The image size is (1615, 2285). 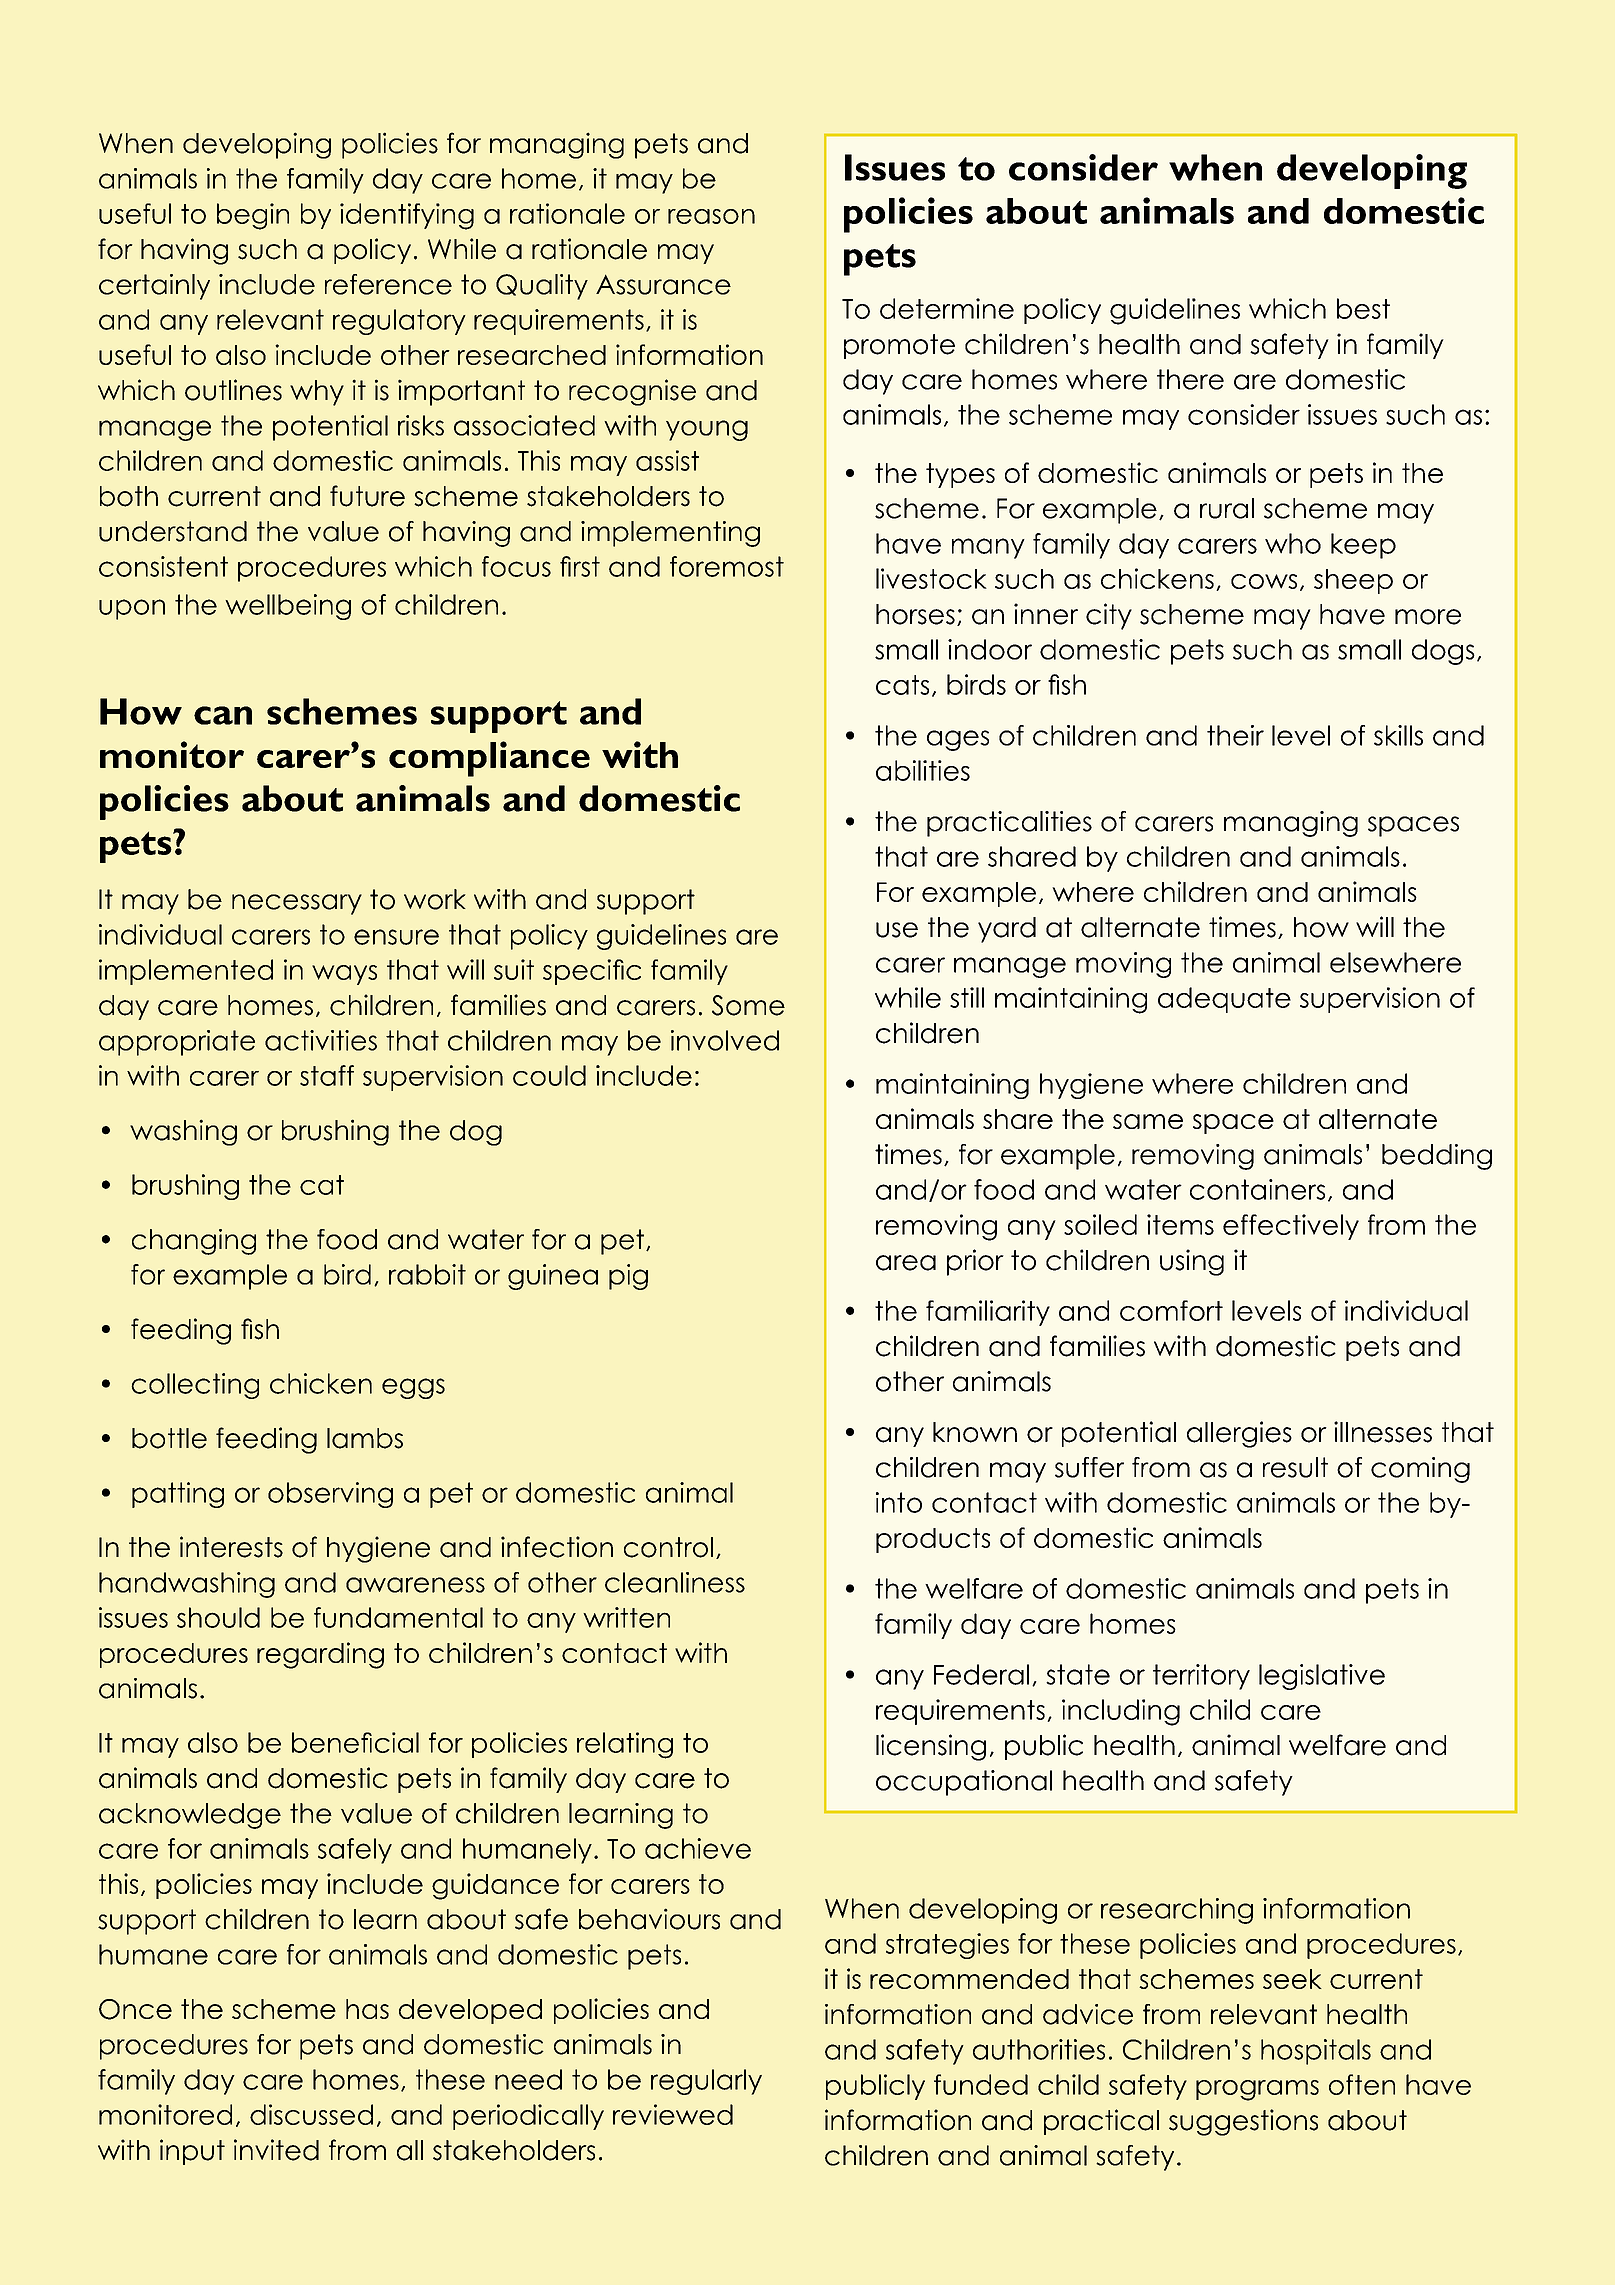 I want to click on regularly, so click(x=706, y=2082).
